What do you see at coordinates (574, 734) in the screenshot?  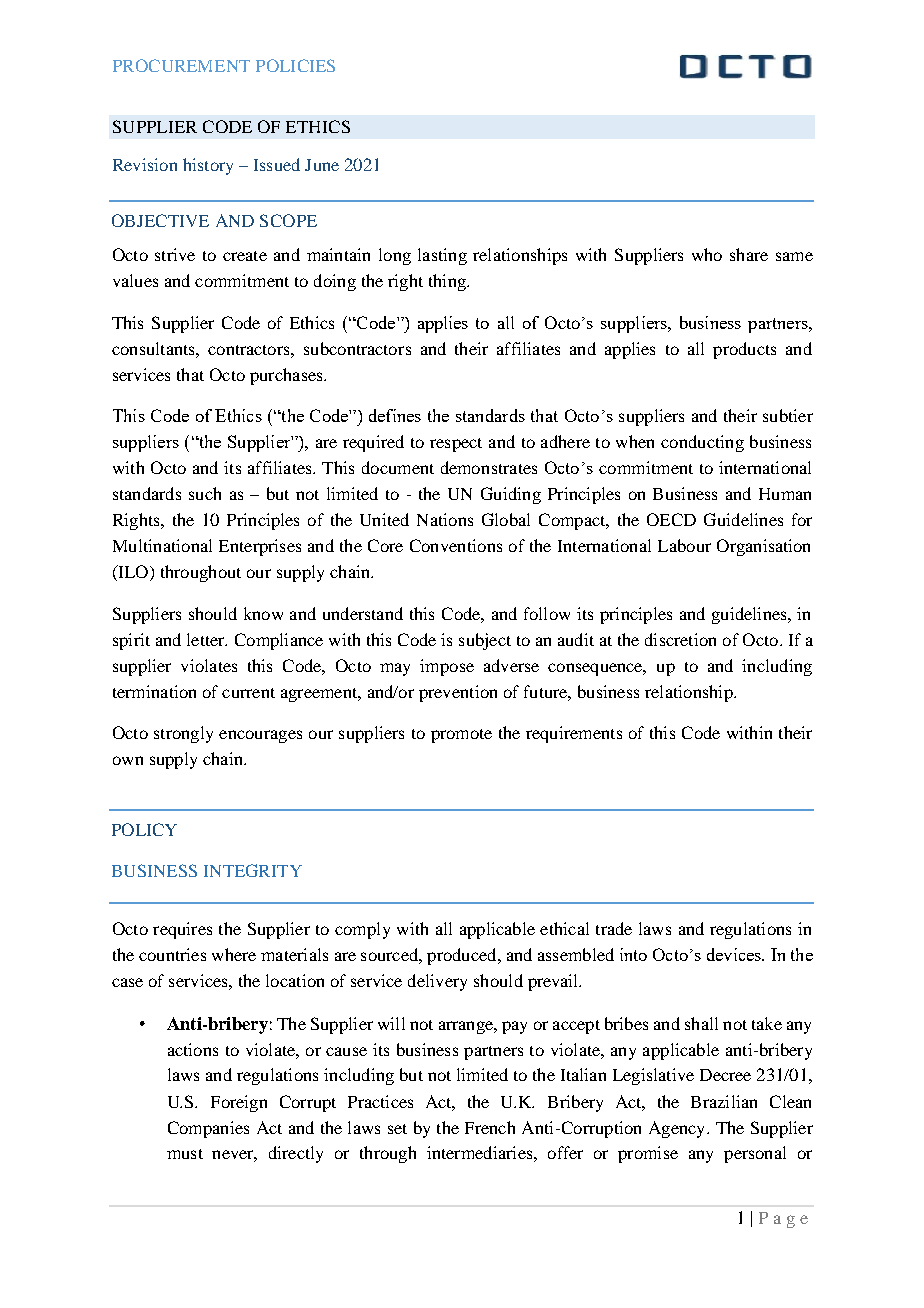 I see `requirements` at bounding box center [574, 734].
